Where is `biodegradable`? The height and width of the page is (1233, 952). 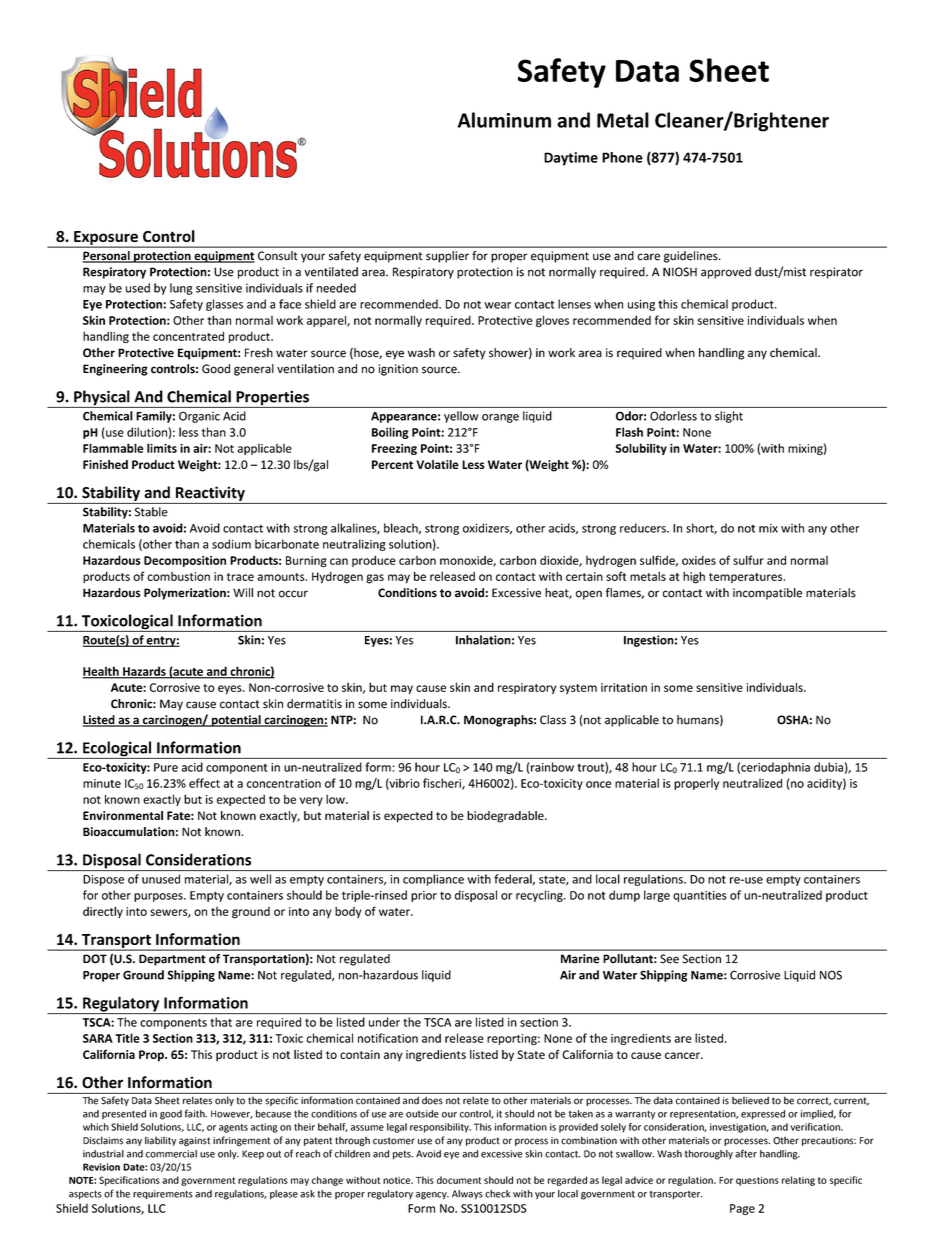
biodegradable is located at coordinates (506, 817).
